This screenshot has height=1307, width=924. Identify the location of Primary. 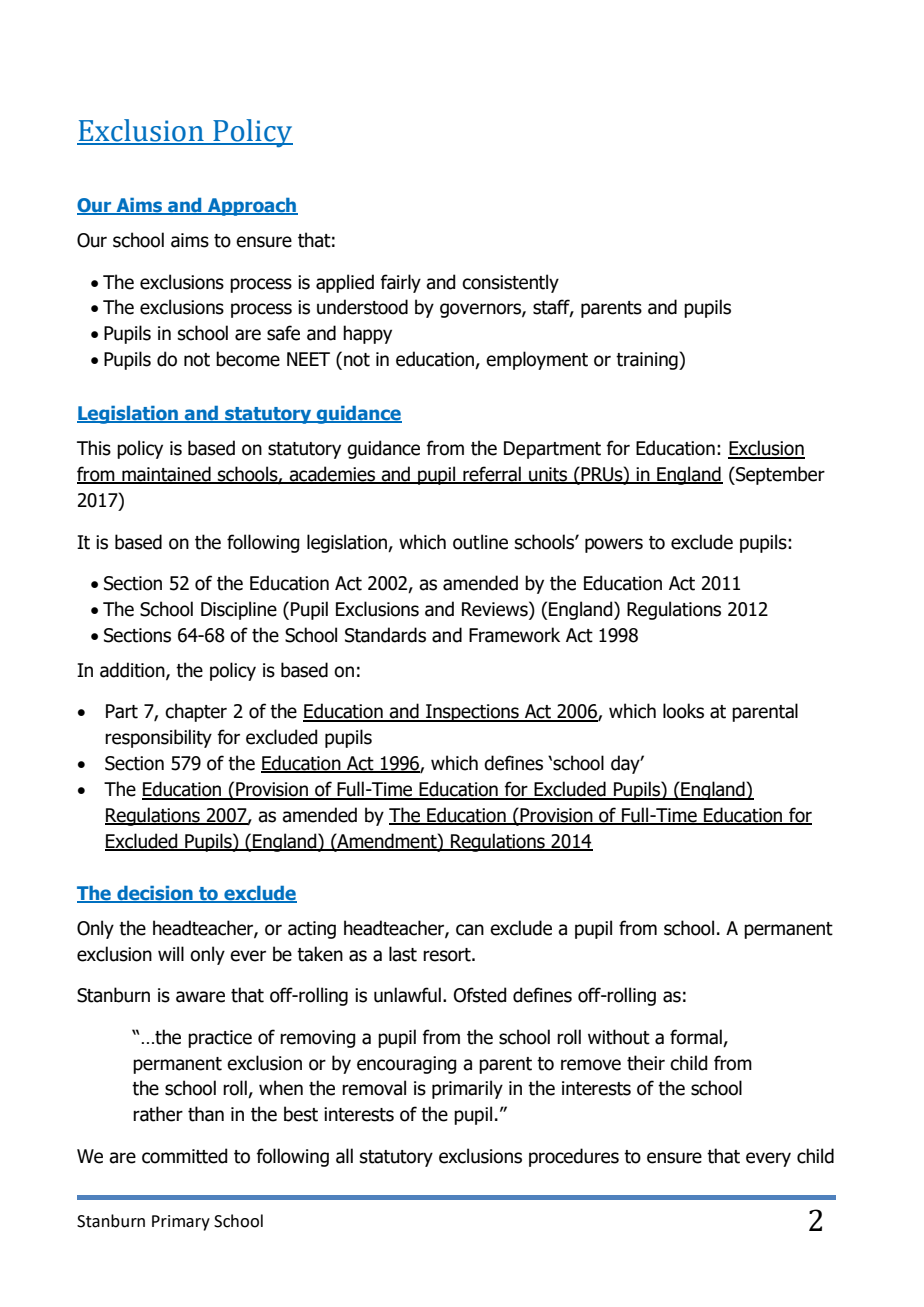
(181, 1223).
